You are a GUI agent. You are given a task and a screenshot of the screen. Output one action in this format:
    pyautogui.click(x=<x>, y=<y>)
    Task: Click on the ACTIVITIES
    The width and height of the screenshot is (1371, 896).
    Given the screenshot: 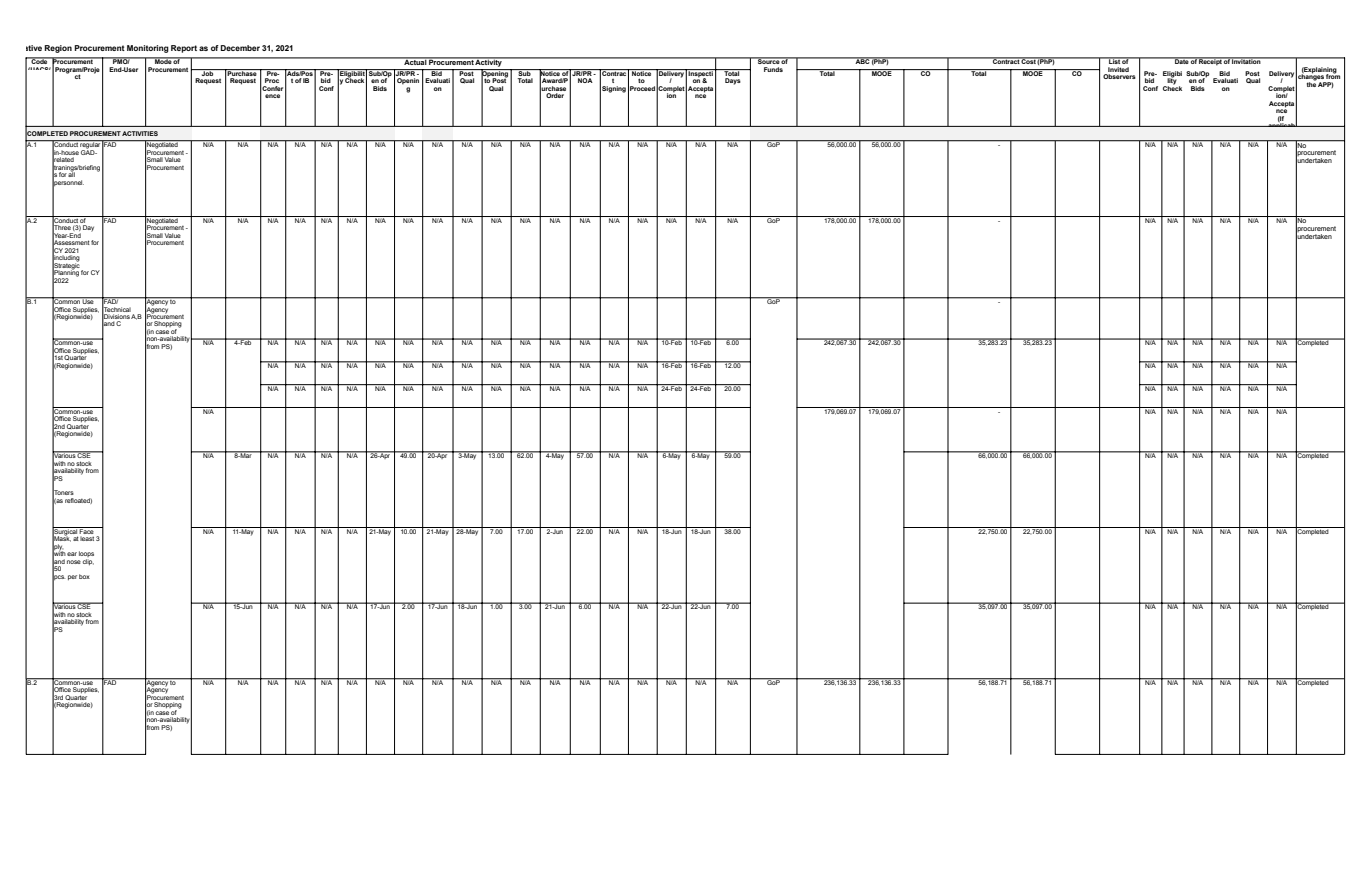 What is the action you would take?
    pyautogui.click(x=140, y=133)
